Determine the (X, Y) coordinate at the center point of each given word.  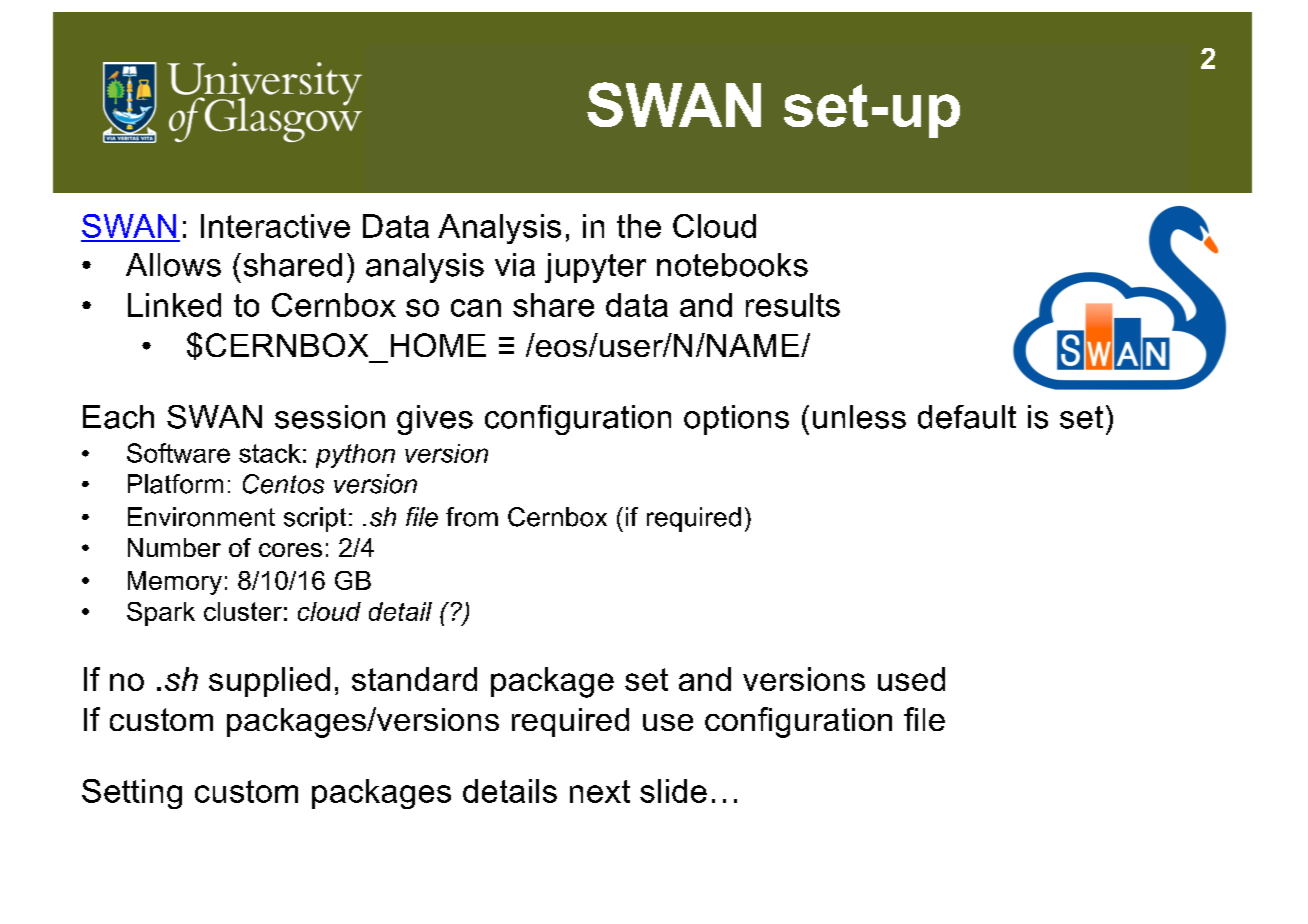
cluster (243, 611)
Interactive (275, 226)
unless (859, 417)
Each (118, 417)
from (472, 517)
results (793, 305)
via (515, 265)
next (600, 791)
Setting (132, 794)
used (911, 679)
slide (673, 791)
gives (435, 420)
